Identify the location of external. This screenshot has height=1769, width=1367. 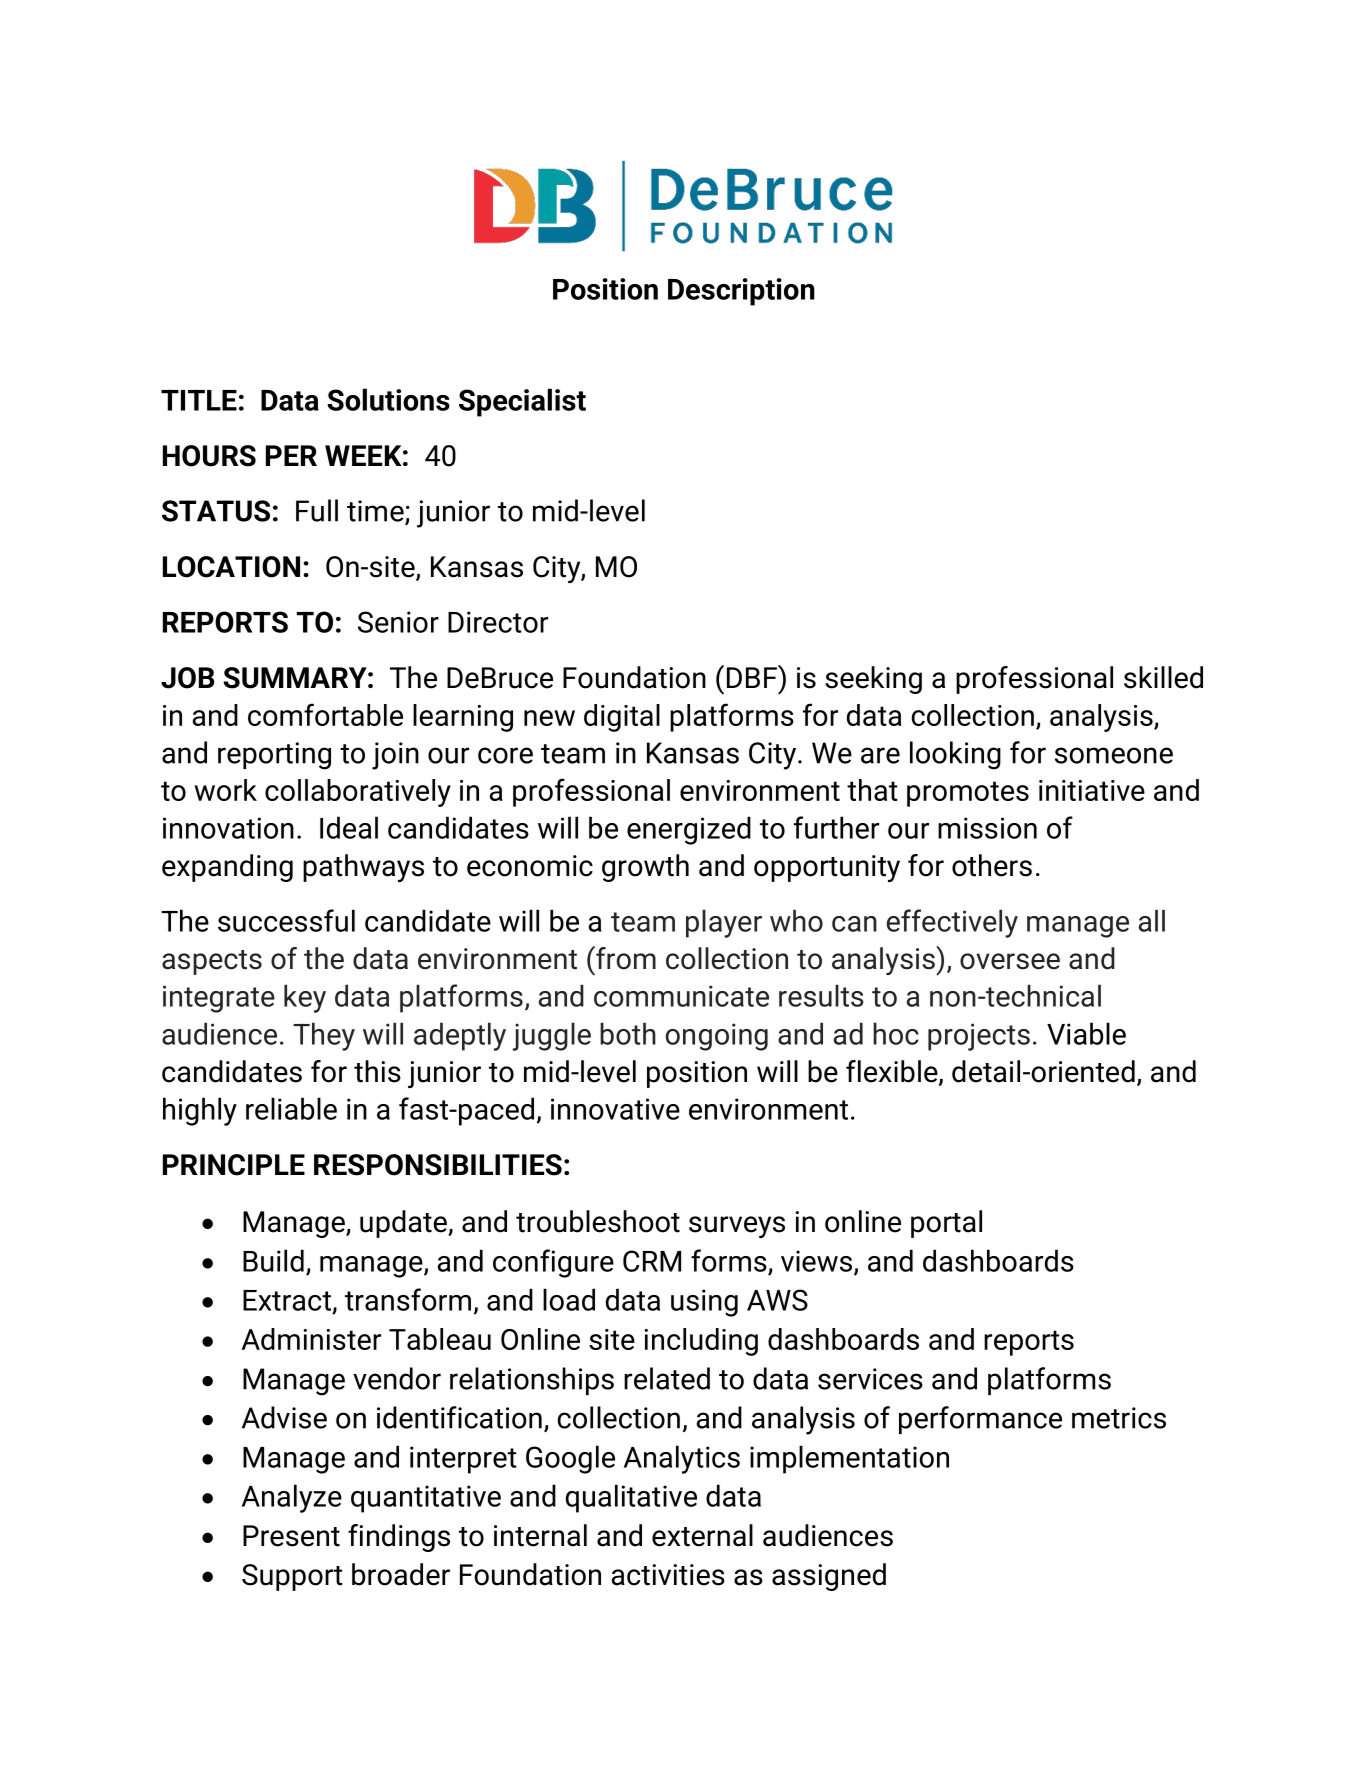
(702, 1535).
